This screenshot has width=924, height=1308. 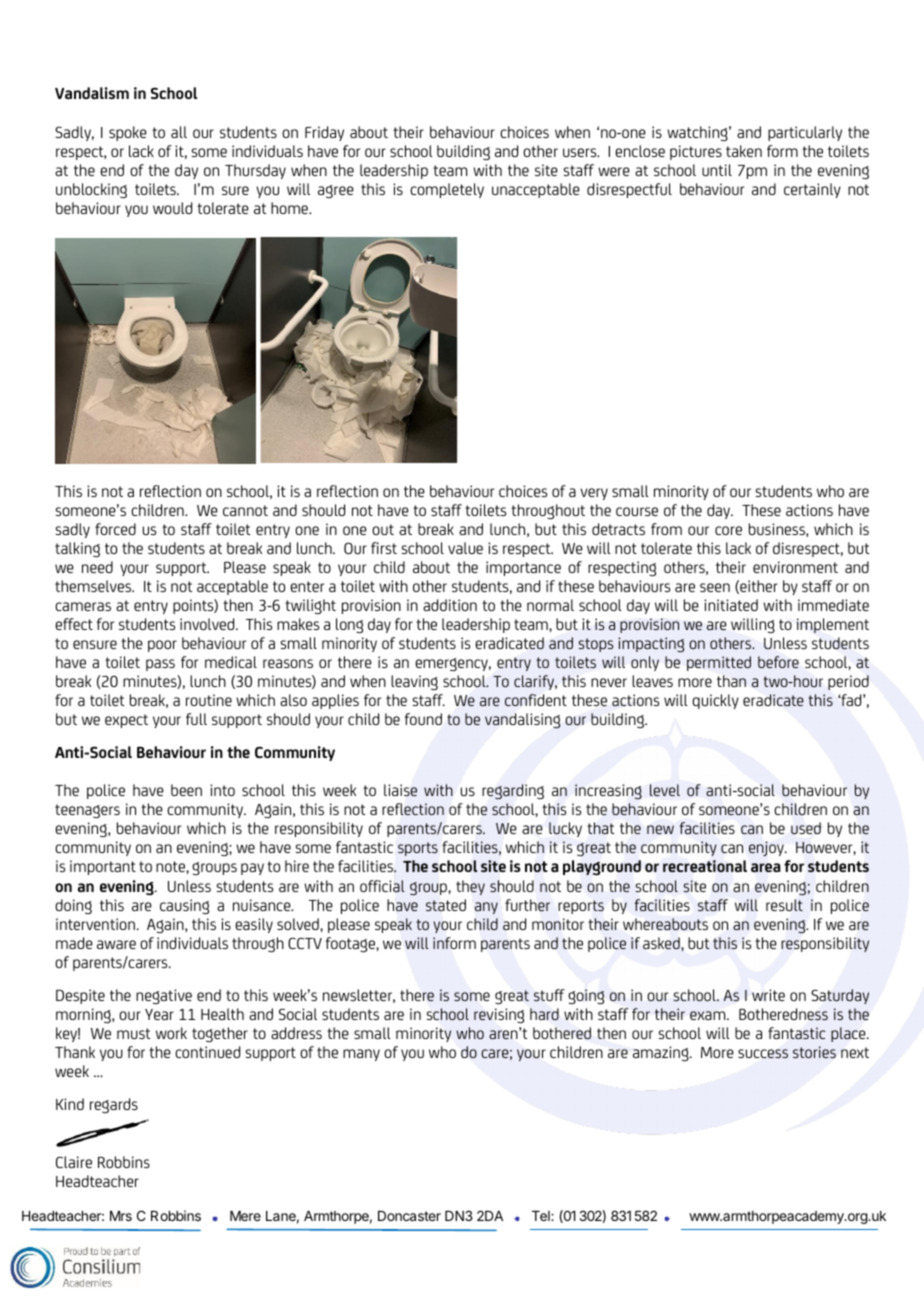 I want to click on result, so click(x=784, y=905).
